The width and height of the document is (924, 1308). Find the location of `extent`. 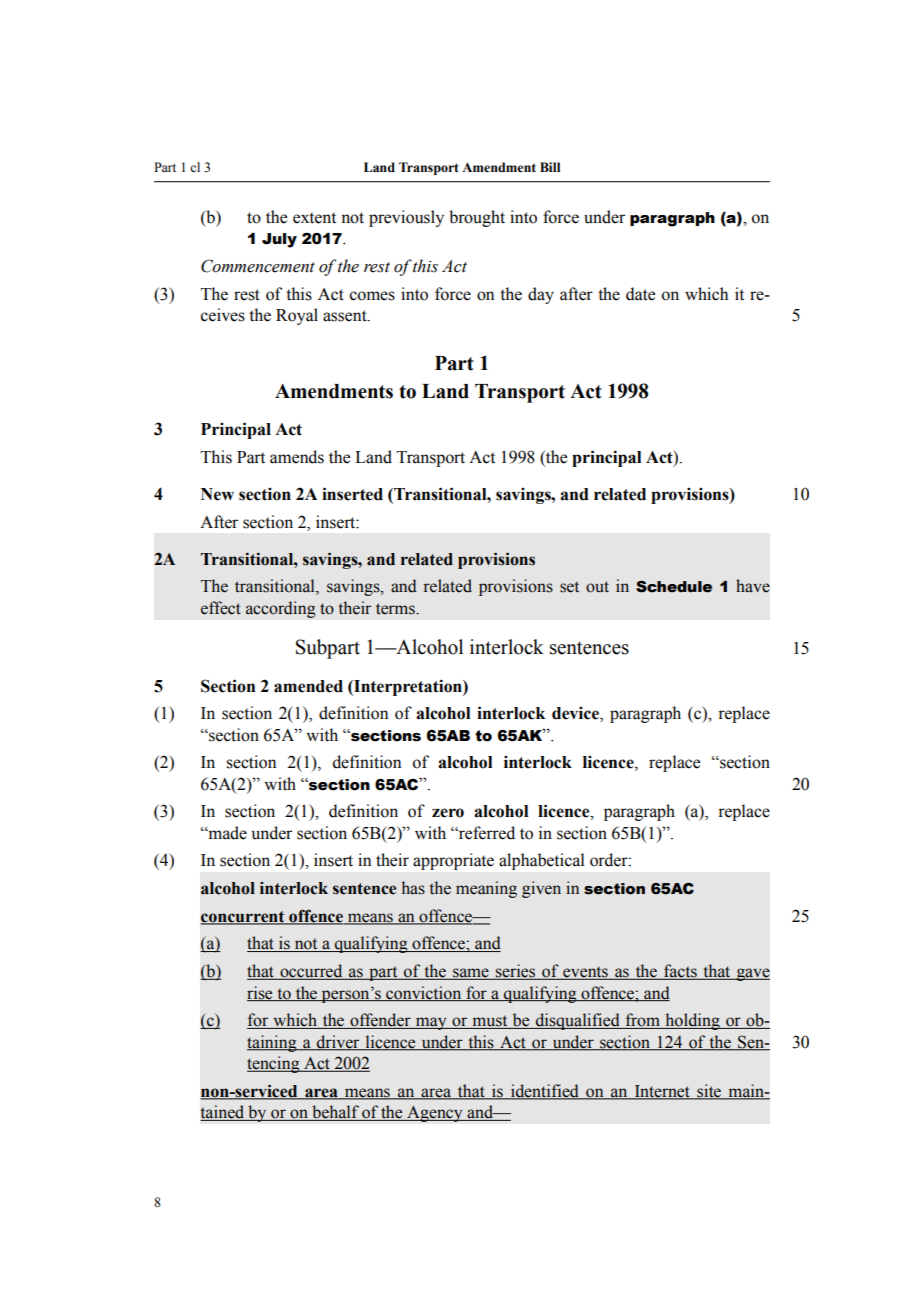

extent is located at coordinates (314, 218).
